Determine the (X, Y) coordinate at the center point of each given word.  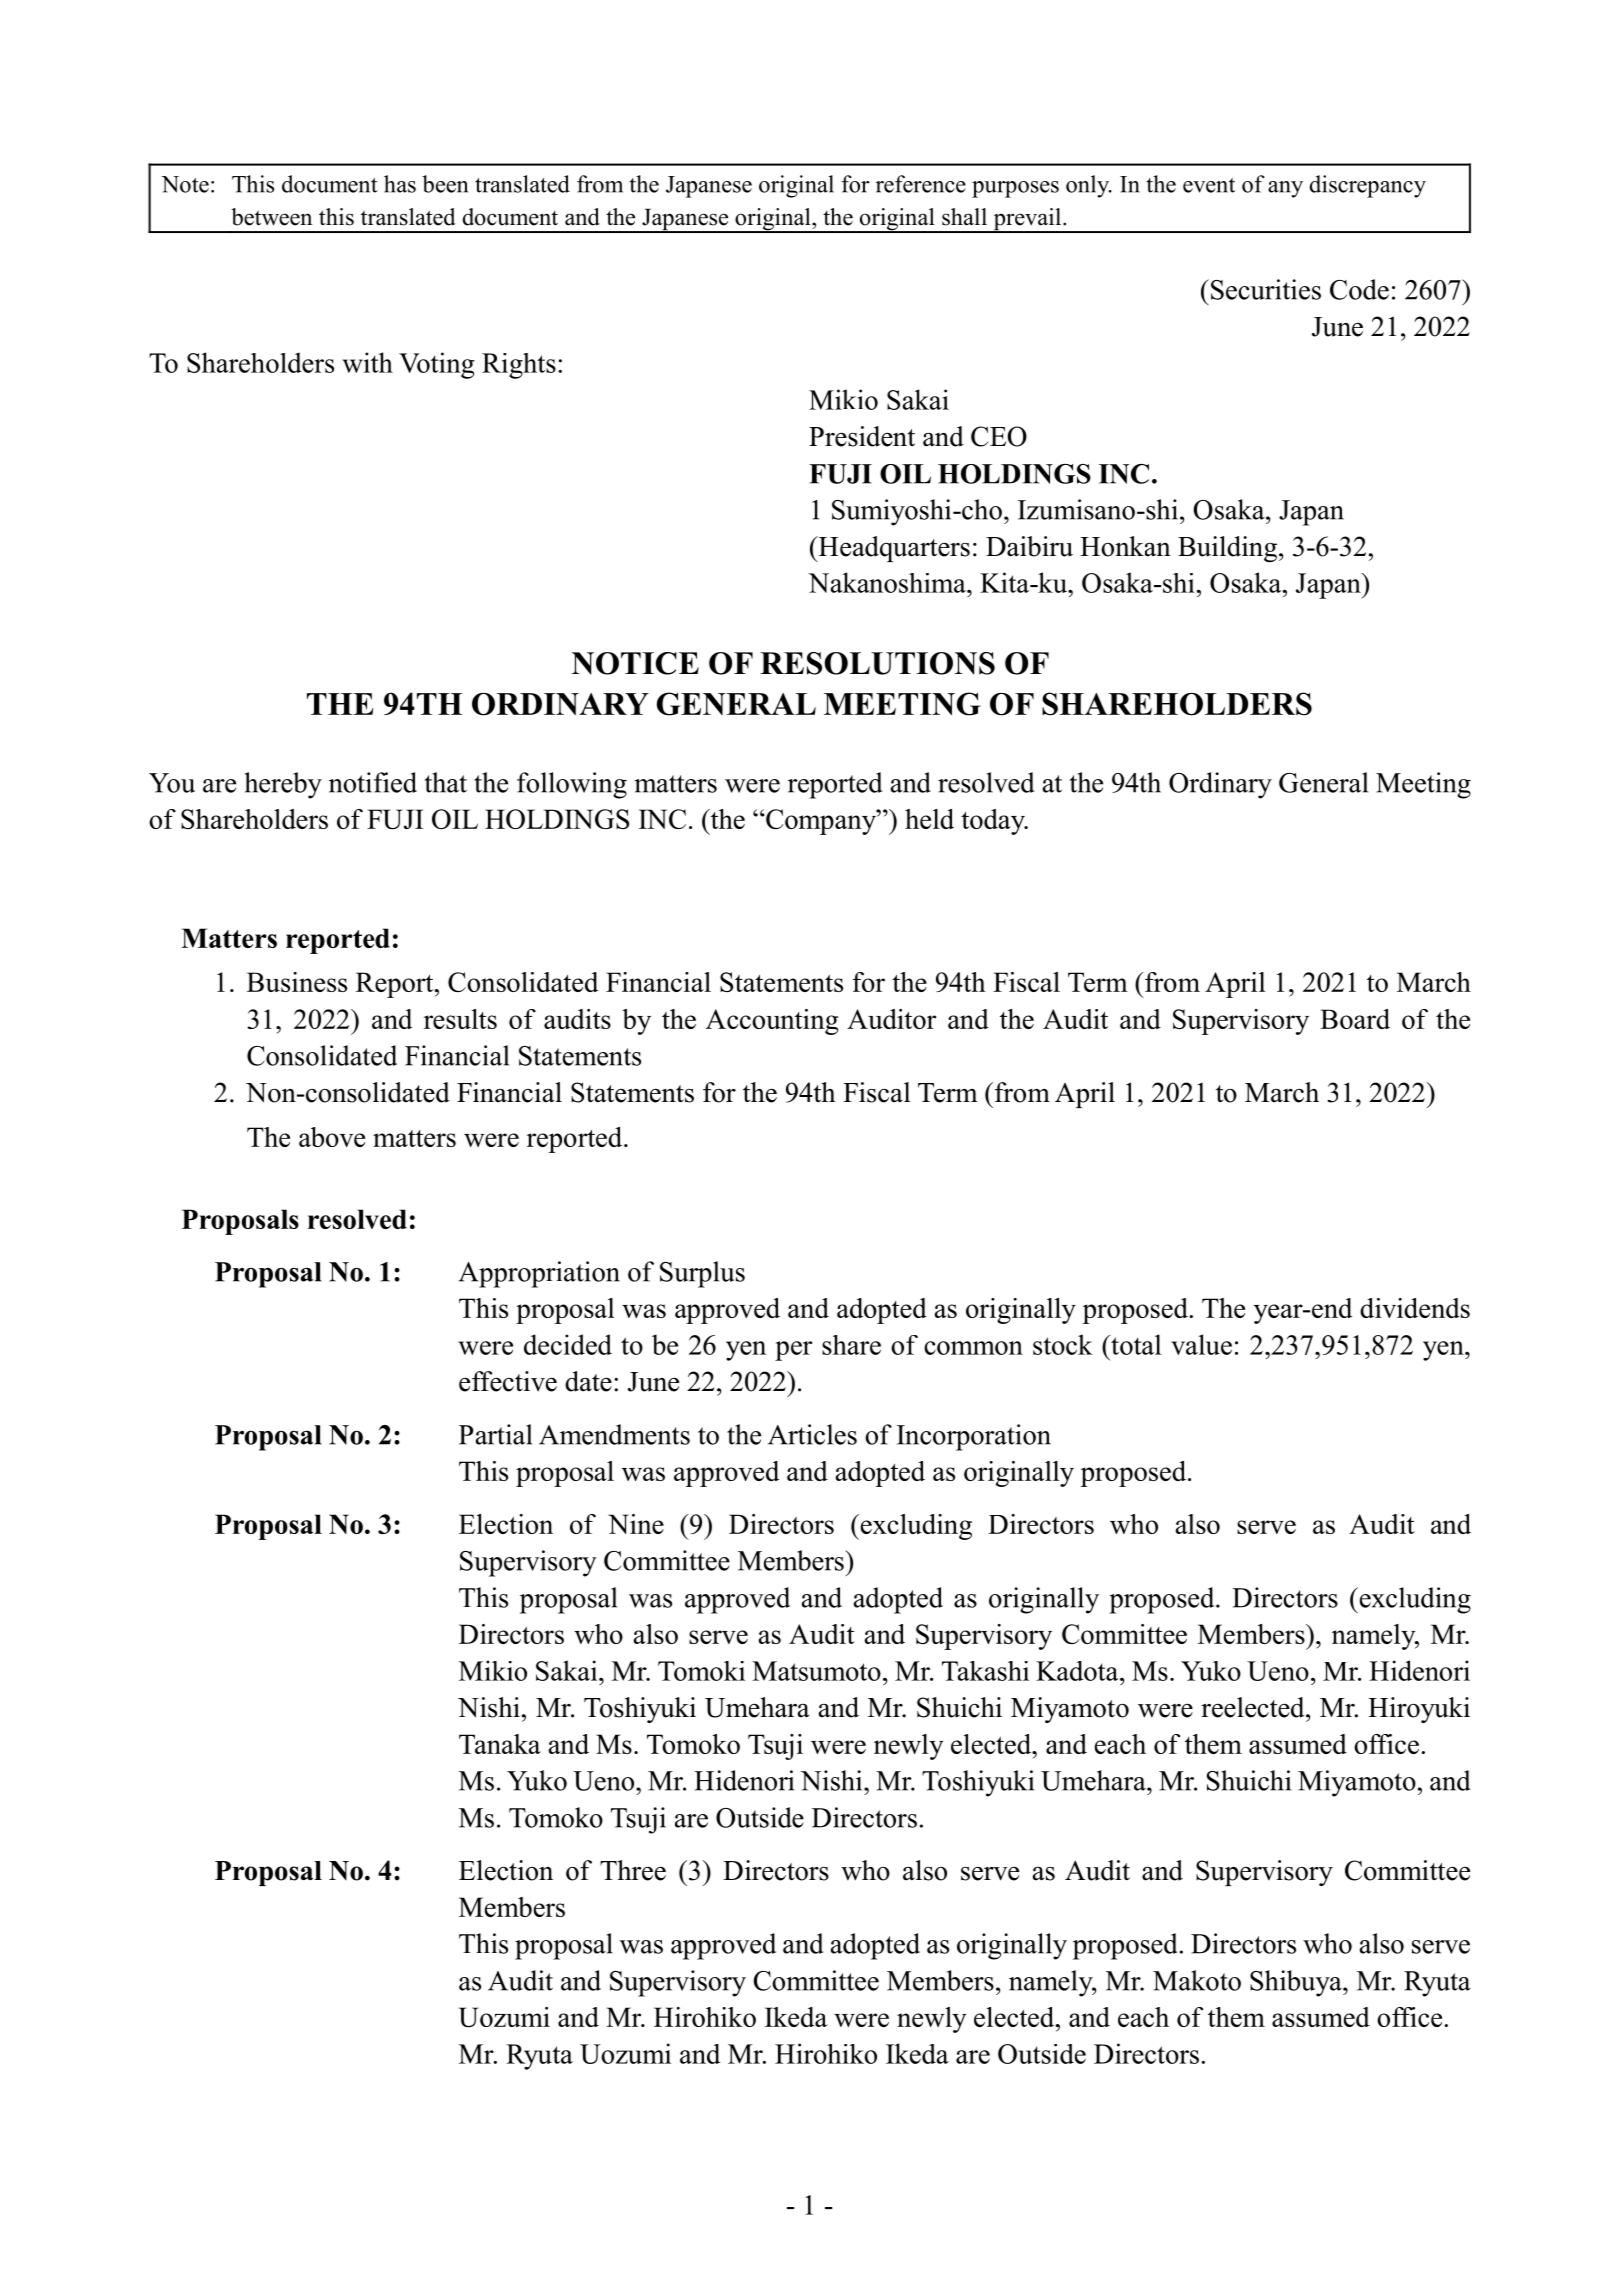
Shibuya (1297, 1983)
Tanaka (500, 1744)
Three (633, 1870)
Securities (1266, 289)
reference (921, 184)
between (271, 217)
